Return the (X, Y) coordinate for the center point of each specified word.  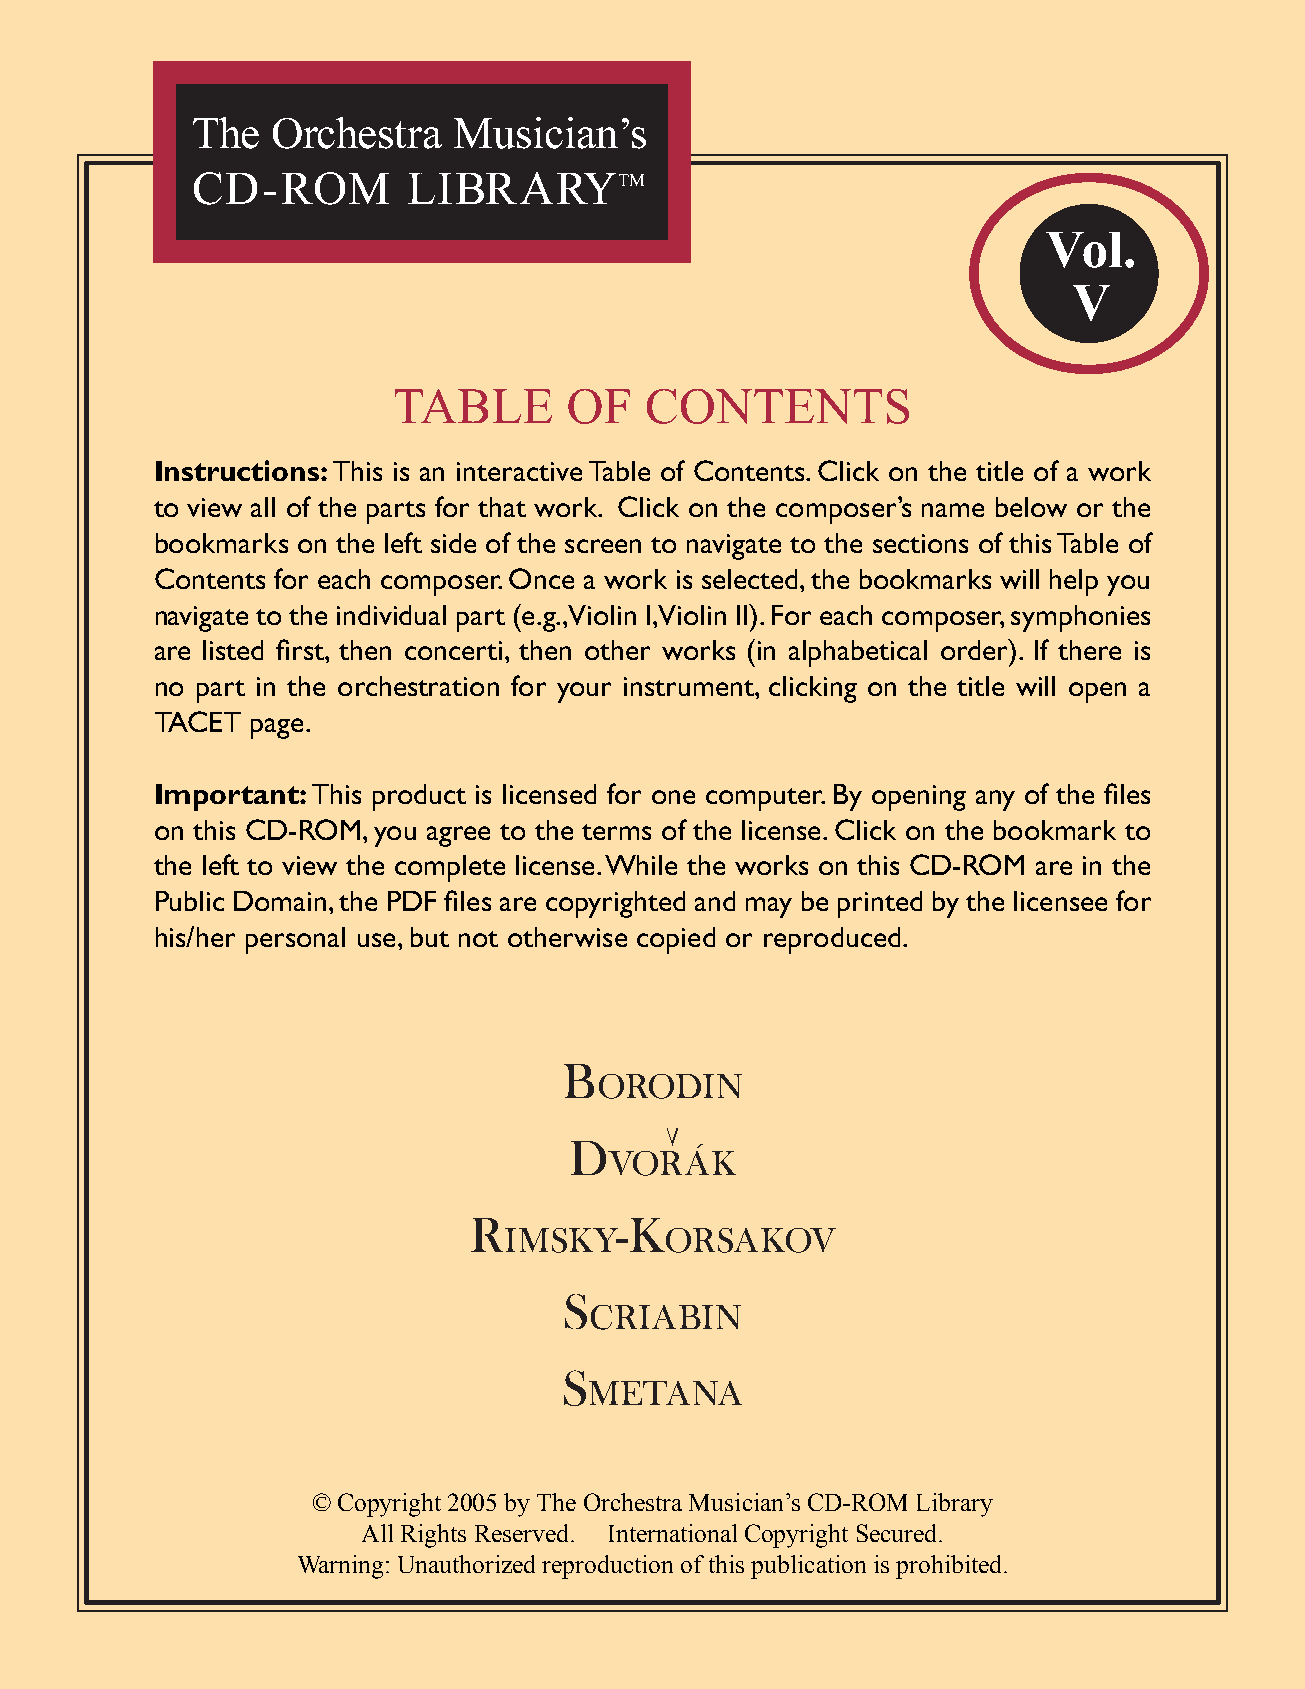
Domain (280, 901)
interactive (519, 471)
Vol (1084, 250)
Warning (340, 1567)
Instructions (237, 470)
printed (880, 904)
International (673, 1533)
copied (676, 940)
